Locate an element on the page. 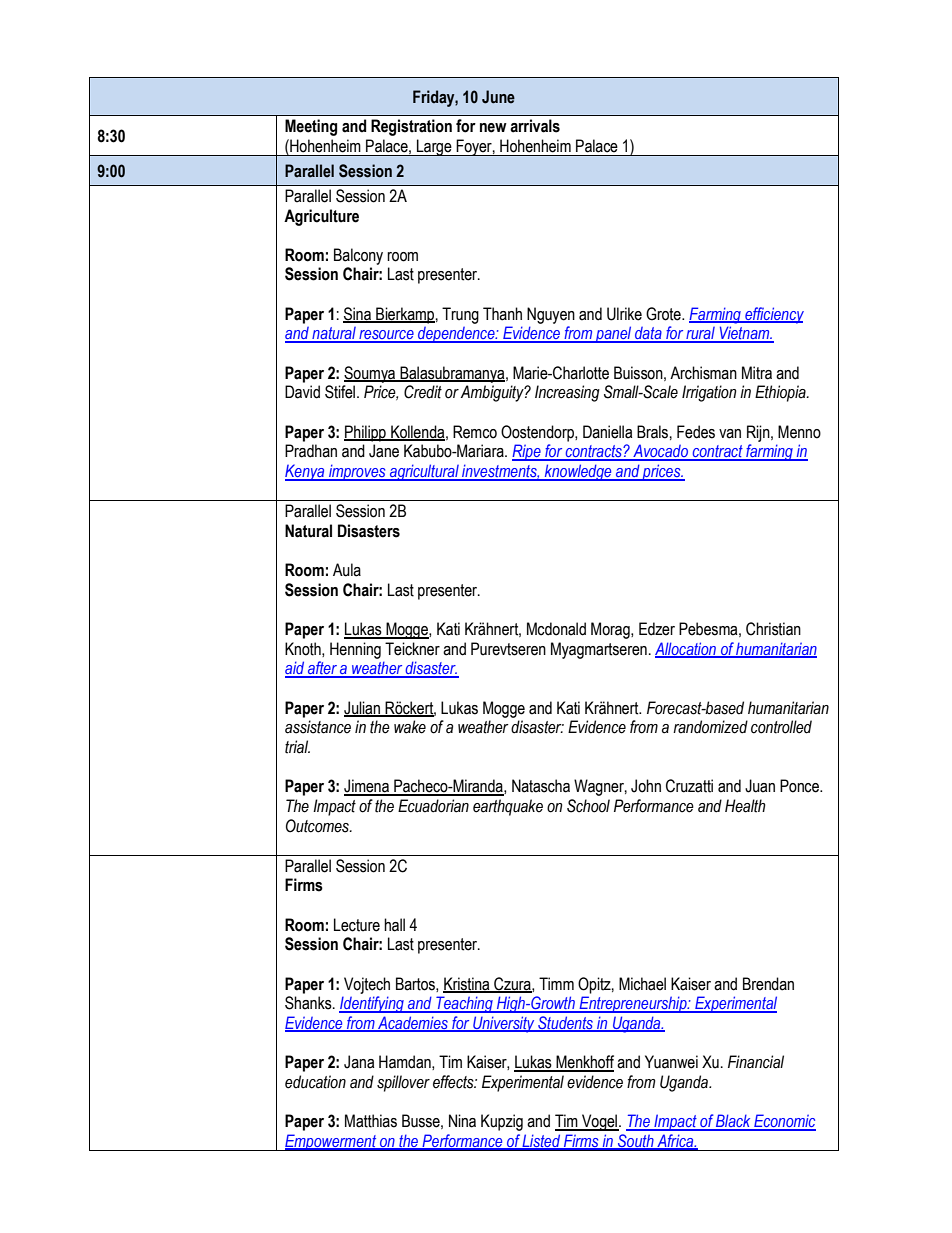 The image size is (952, 1233). Ripe is located at coordinates (527, 452).
